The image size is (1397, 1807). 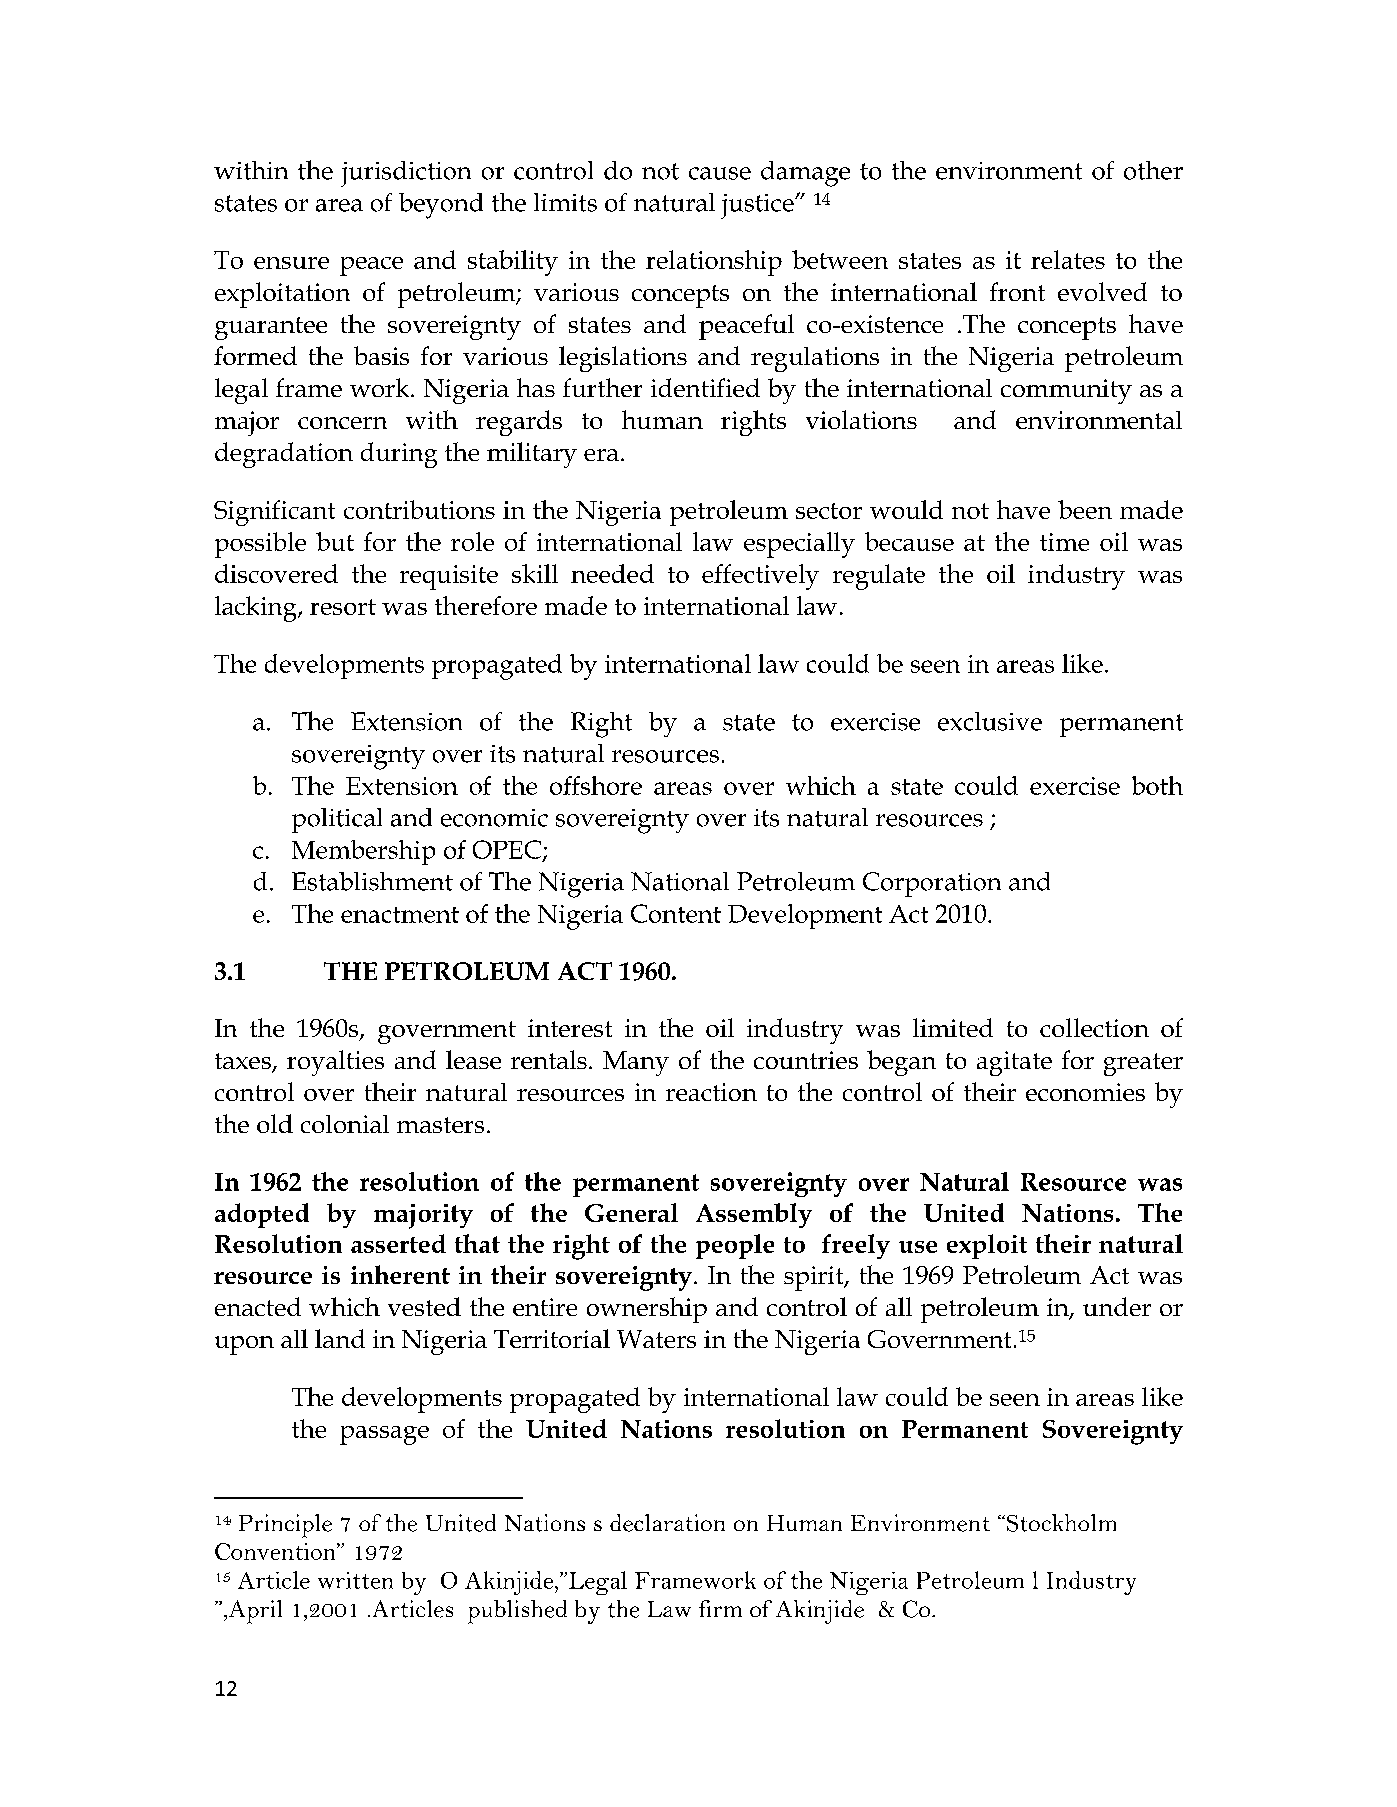 I want to click on economies, so click(x=1085, y=1092).
